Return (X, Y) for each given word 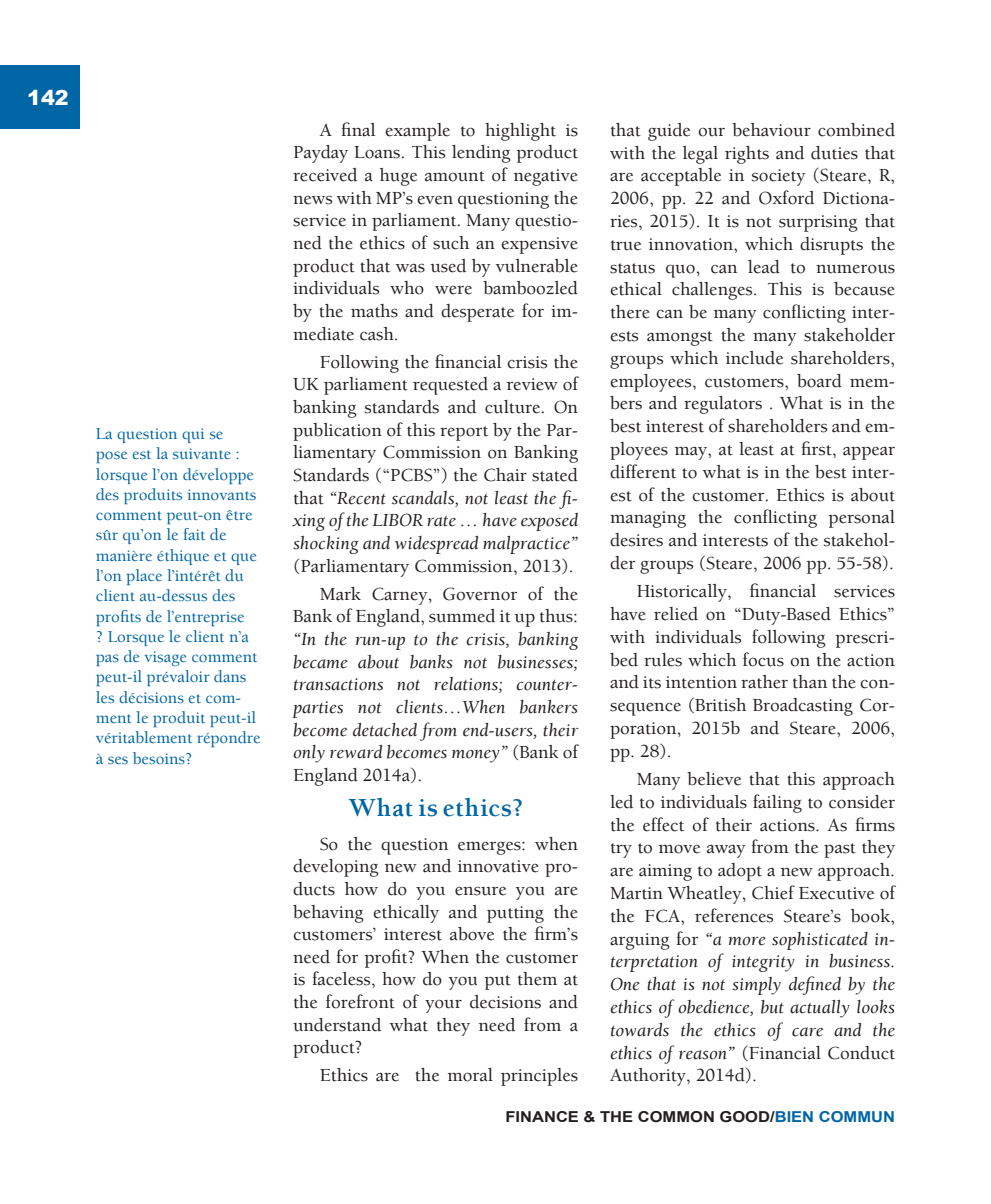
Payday (321, 154)
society (779, 177)
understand (337, 1025)
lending (481, 154)
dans (230, 676)
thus (557, 616)
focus (763, 659)
